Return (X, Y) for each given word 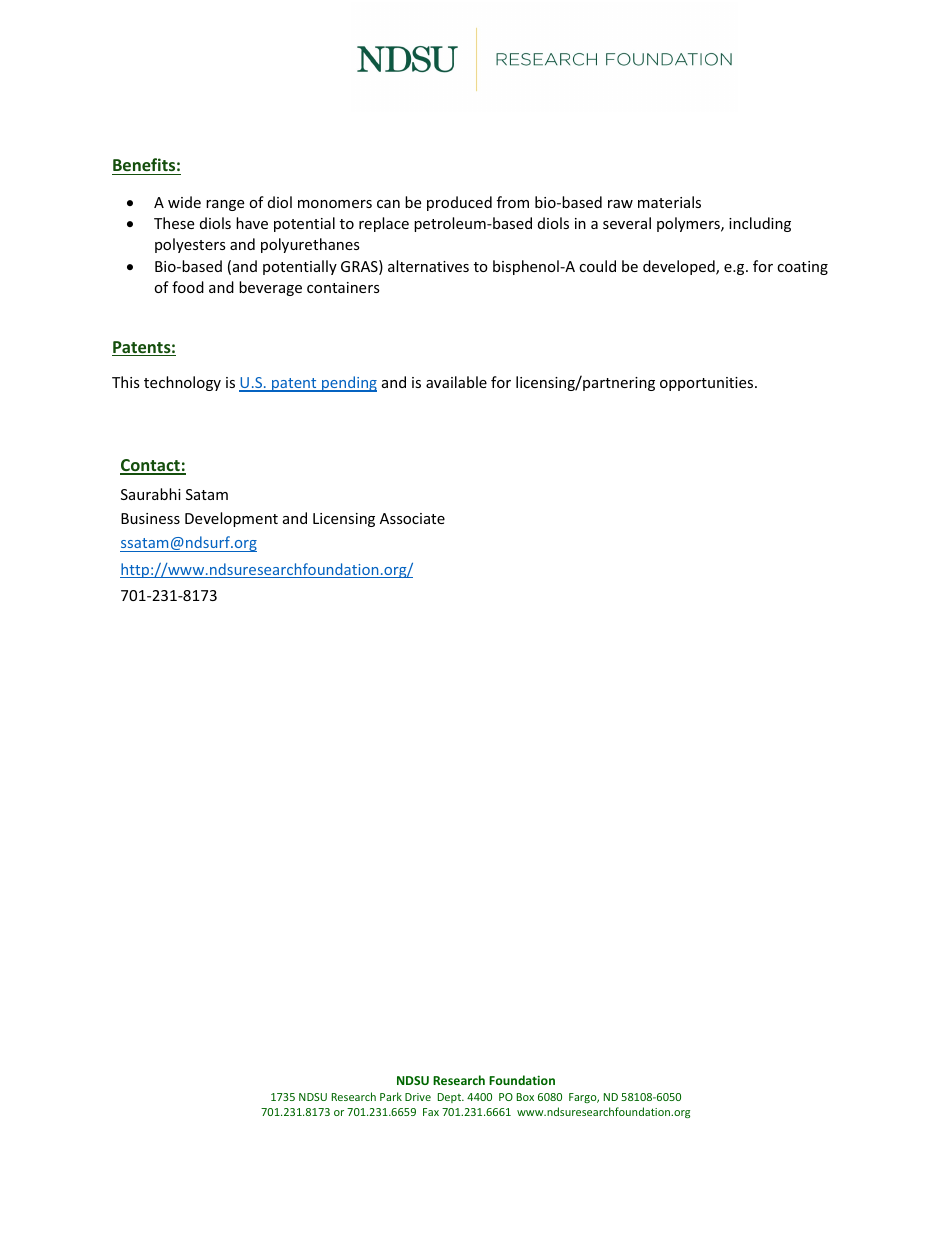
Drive (418, 1097)
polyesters (190, 245)
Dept (451, 1098)
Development (231, 519)
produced (459, 203)
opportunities (708, 384)
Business (150, 518)
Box (525, 1097)
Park (391, 1096)
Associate (412, 518)
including (760, 224)
